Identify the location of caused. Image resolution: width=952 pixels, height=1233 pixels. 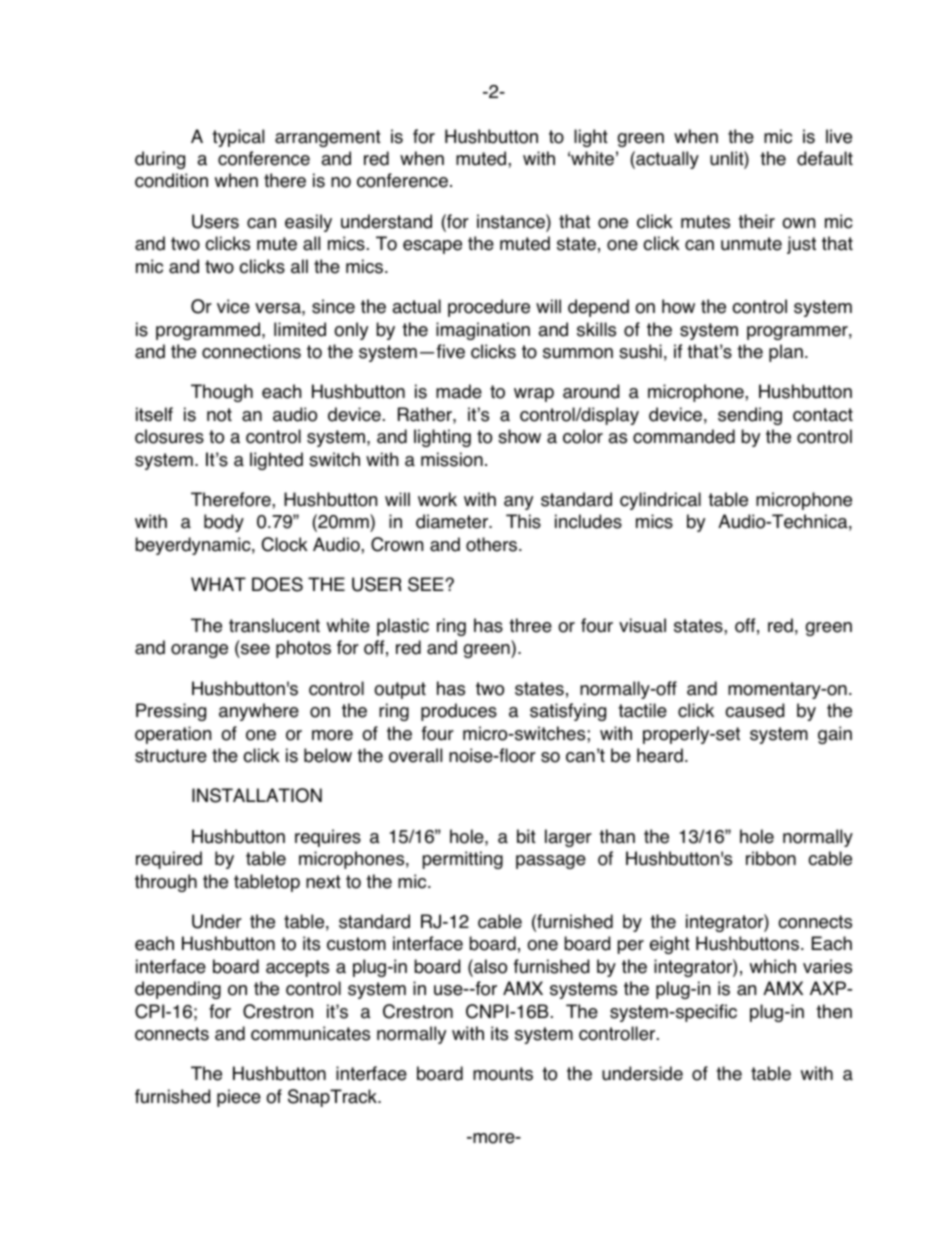
(754, 710).
